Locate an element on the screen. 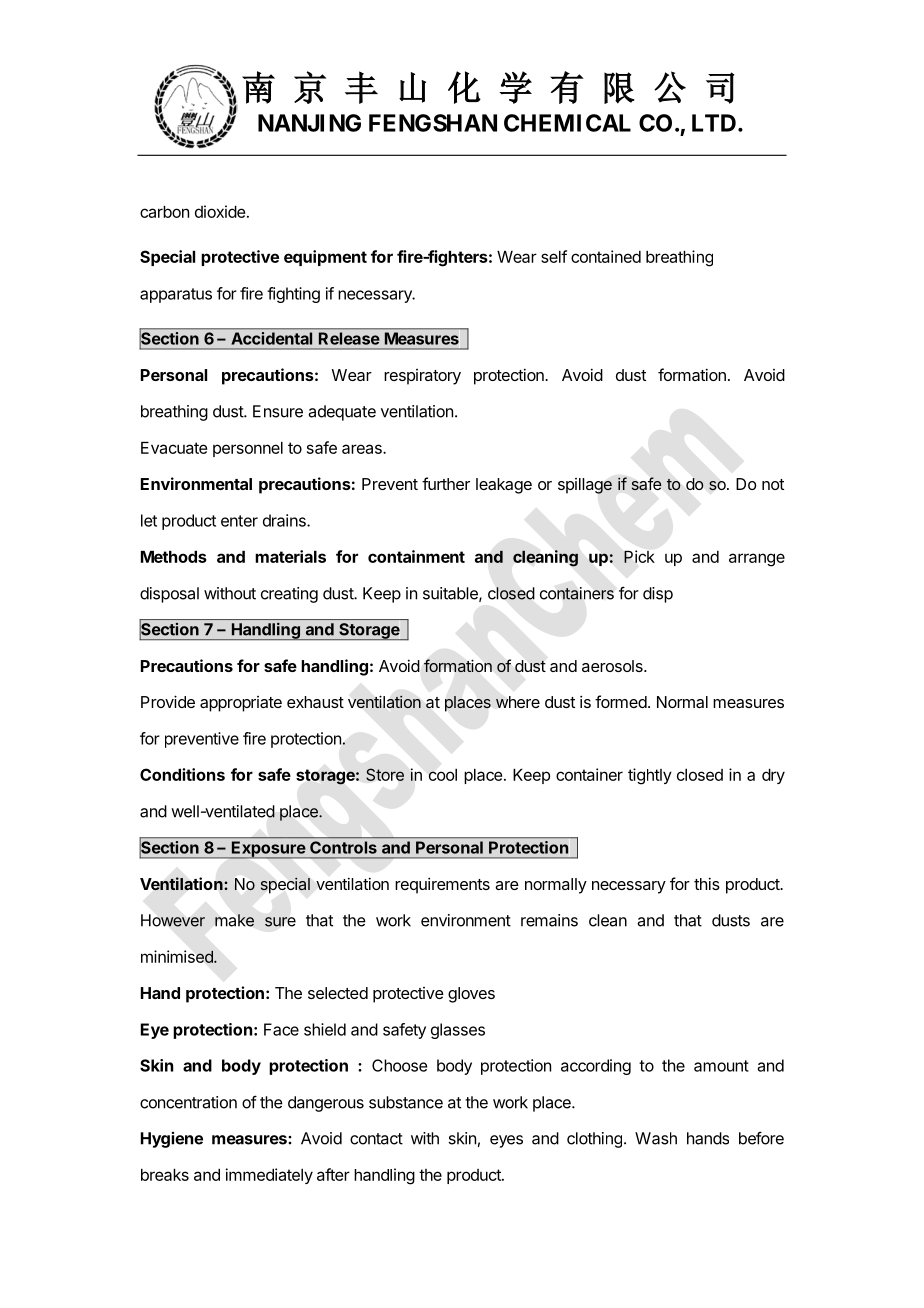  Hygiene is located at coordinates (172, 1140).
